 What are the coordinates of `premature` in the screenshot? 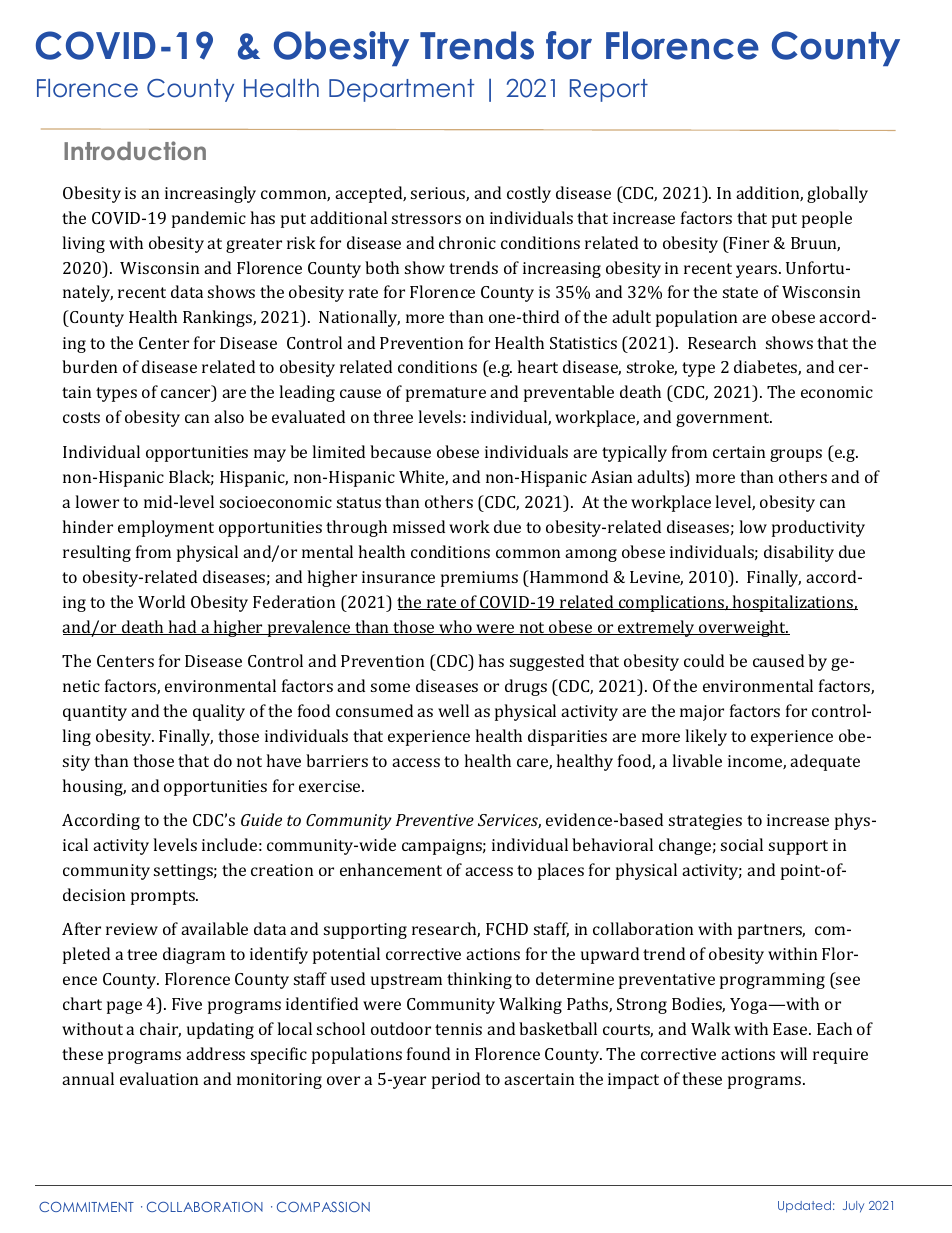 It's located at (446, 394).
